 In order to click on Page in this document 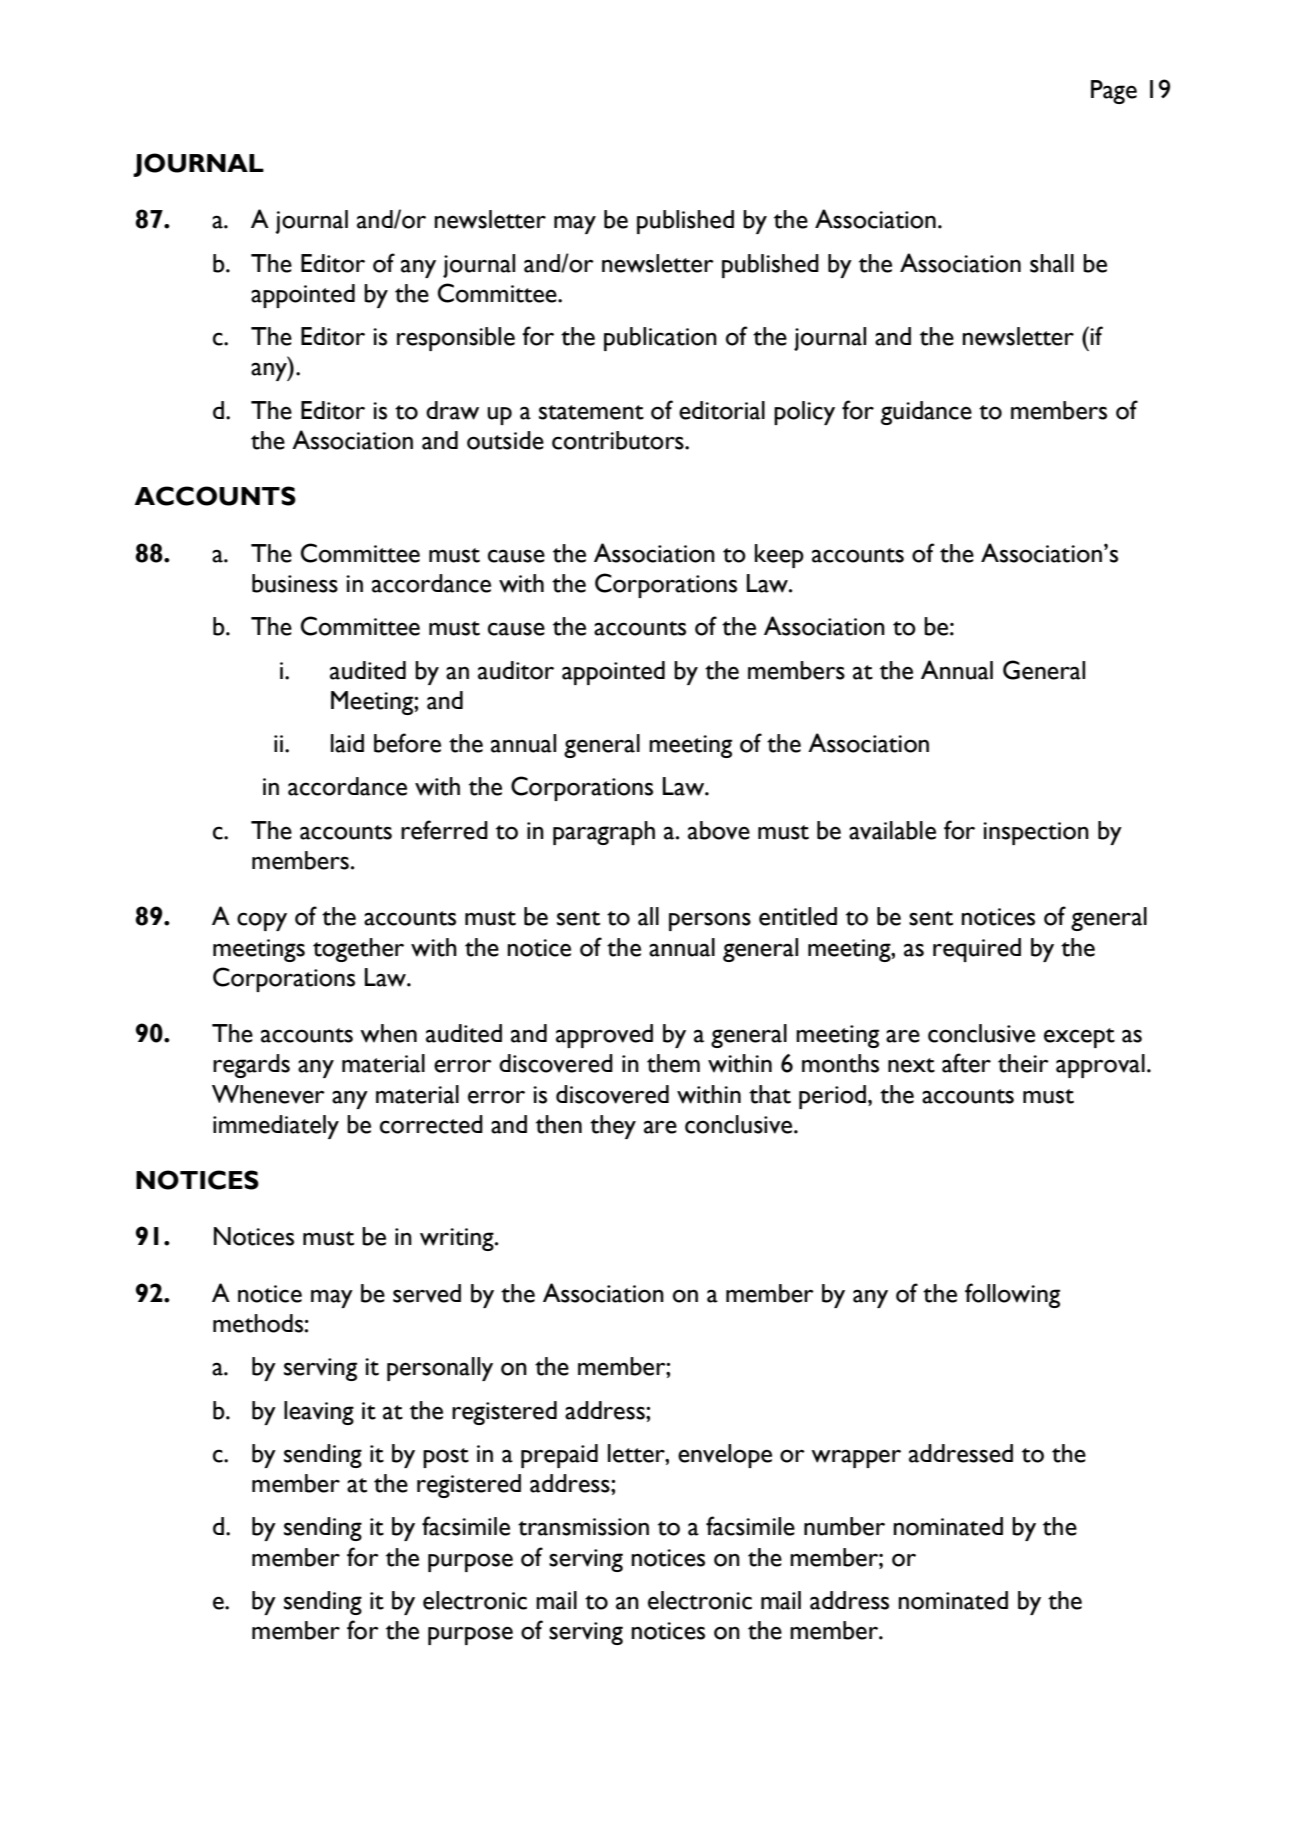, I will do `click(1114, 92)`.
